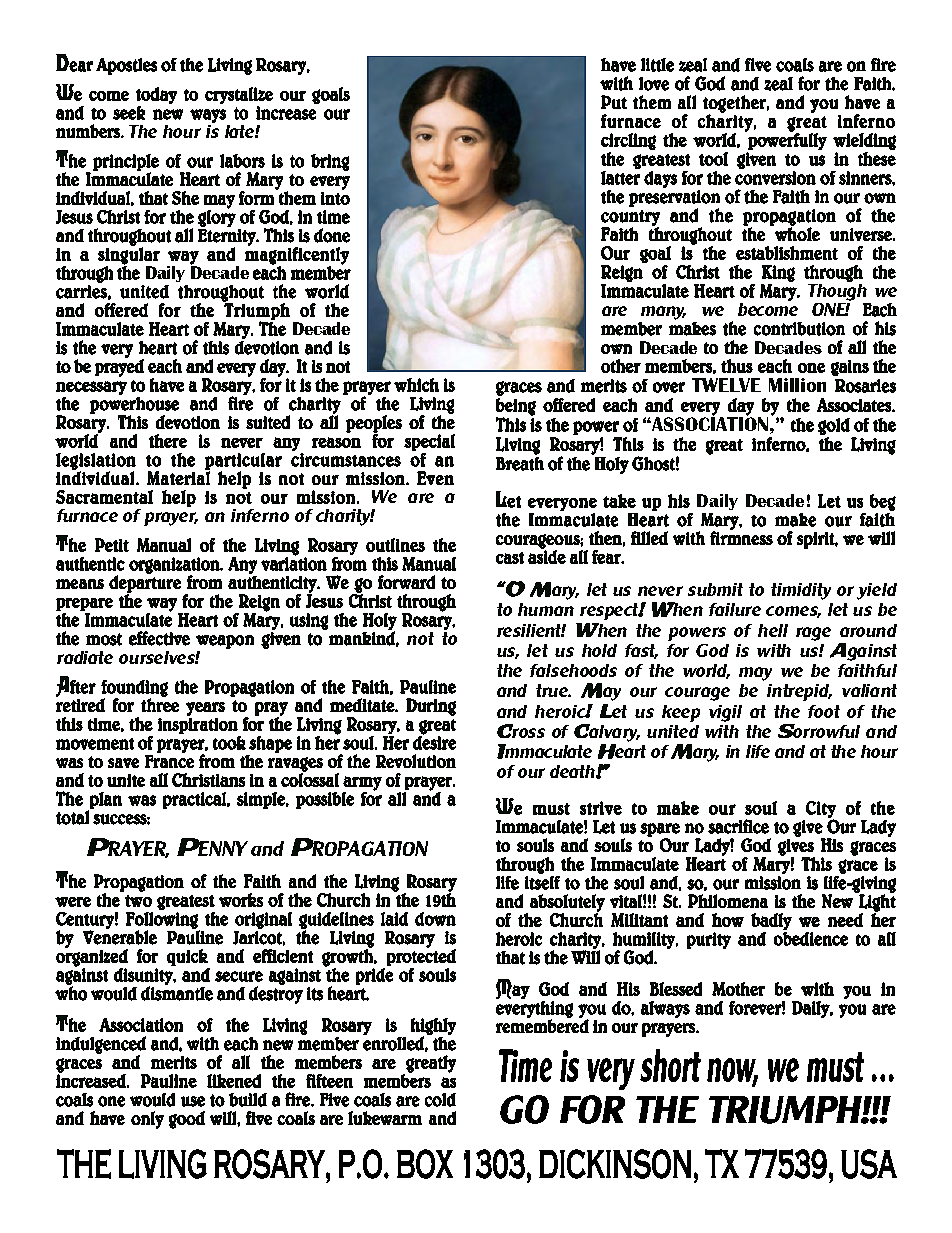 The width and height of the document is (952, 1233). Describe the element at coordinates (187, 1120) in the document. I see `good` at that location.
